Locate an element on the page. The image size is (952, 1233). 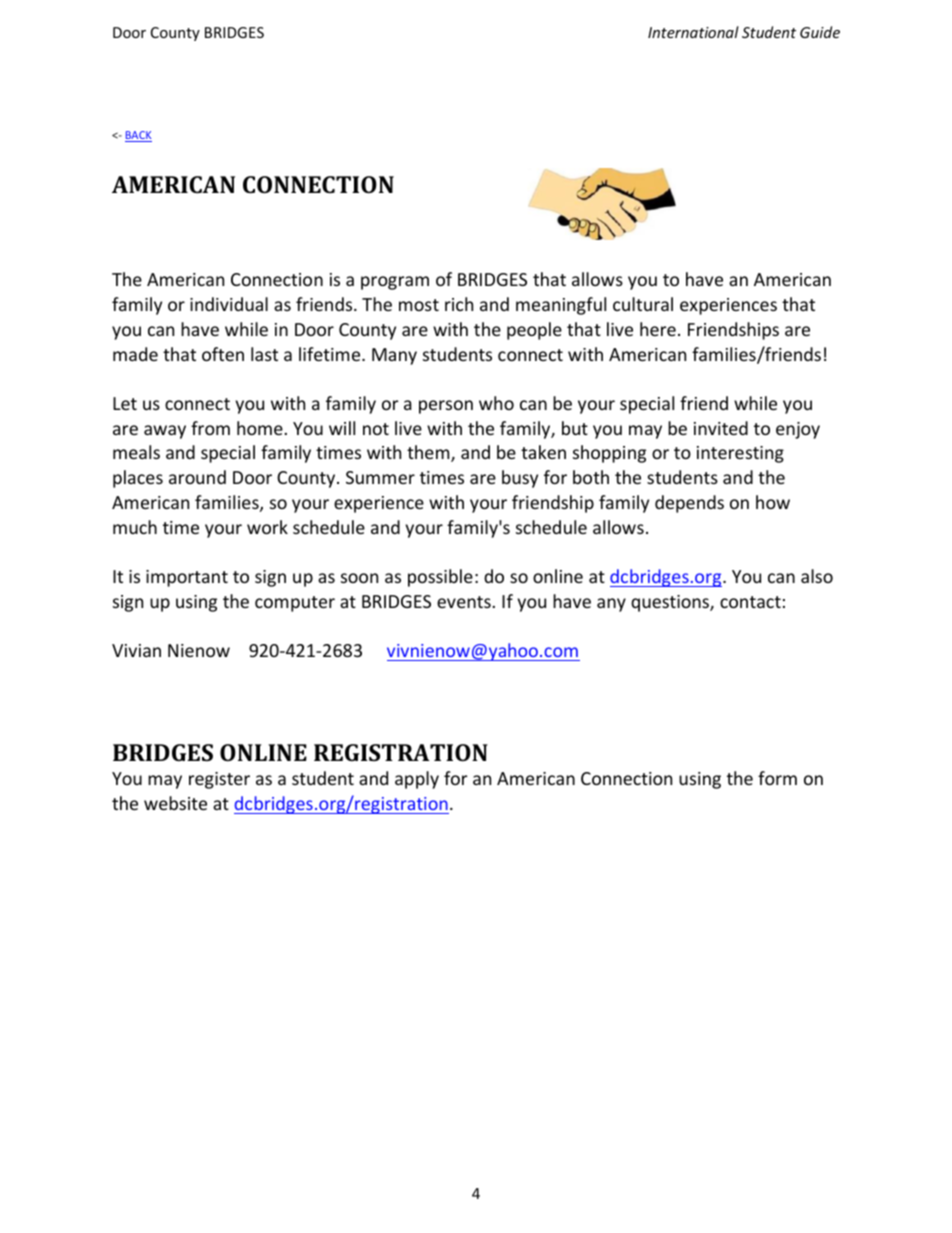
register is located at coordinates (219, 780).
